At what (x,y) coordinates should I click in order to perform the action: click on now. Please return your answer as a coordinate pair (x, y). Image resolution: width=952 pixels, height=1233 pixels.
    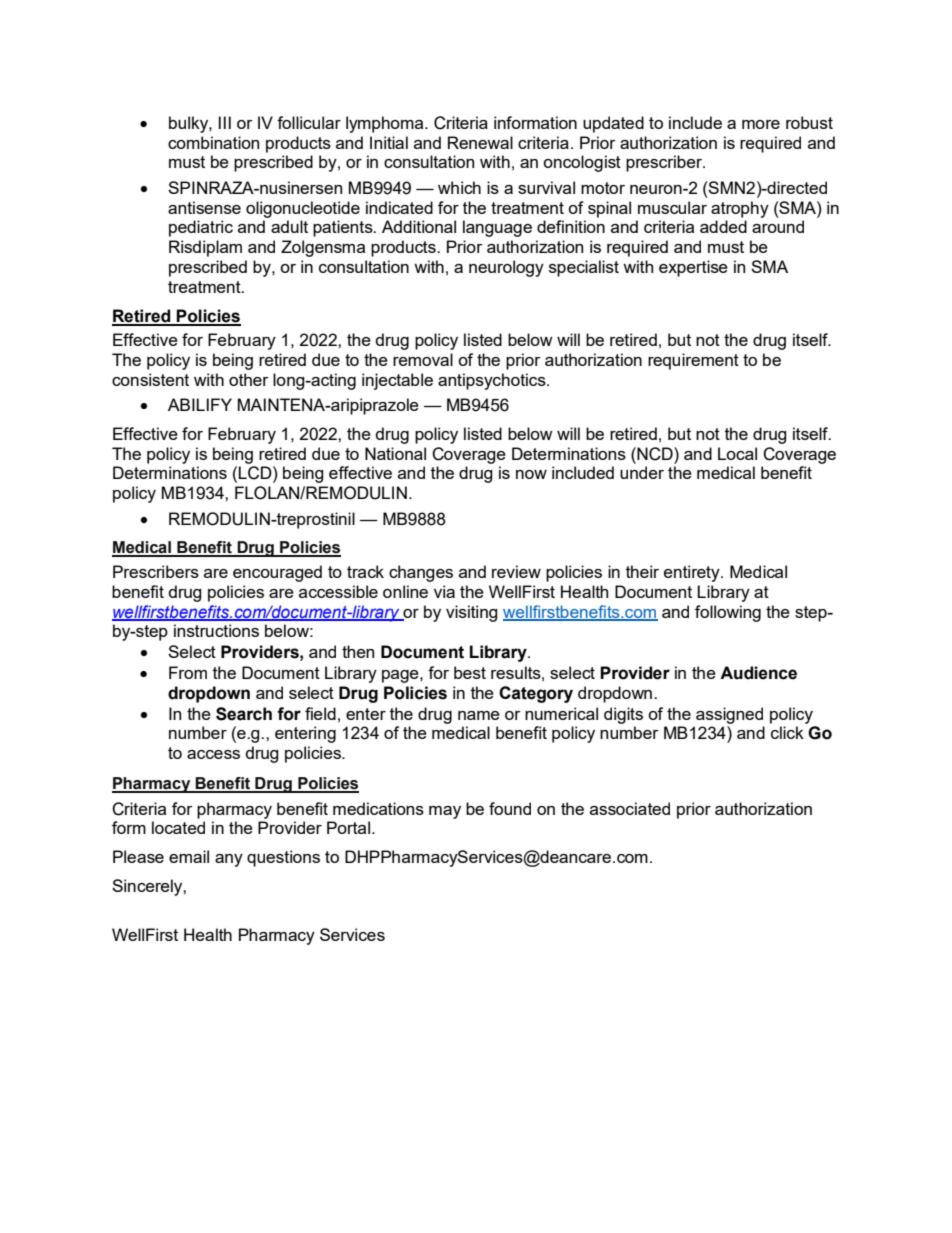
    Looking at the image, I should click on (531, 474).
